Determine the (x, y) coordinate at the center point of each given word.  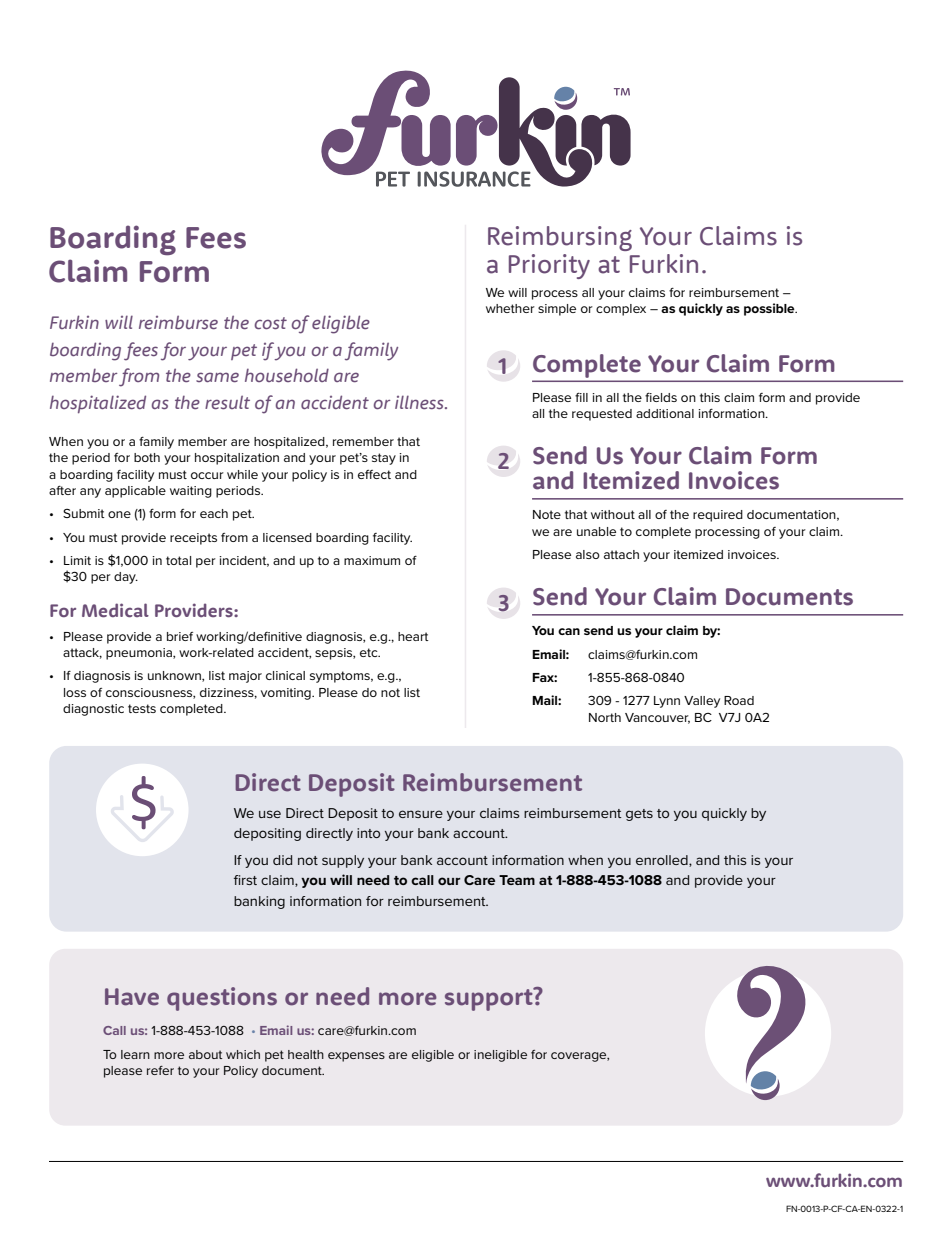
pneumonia (140, 654)
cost (270, 323)
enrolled (663, 861)
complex (621, 310)
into (368, 833)
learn (135, 1054)
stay (384, 459)
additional (665, 413)
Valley (702, 702)
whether (510, 308)
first (245, 880)
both (147, 457)
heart (413, 636)
